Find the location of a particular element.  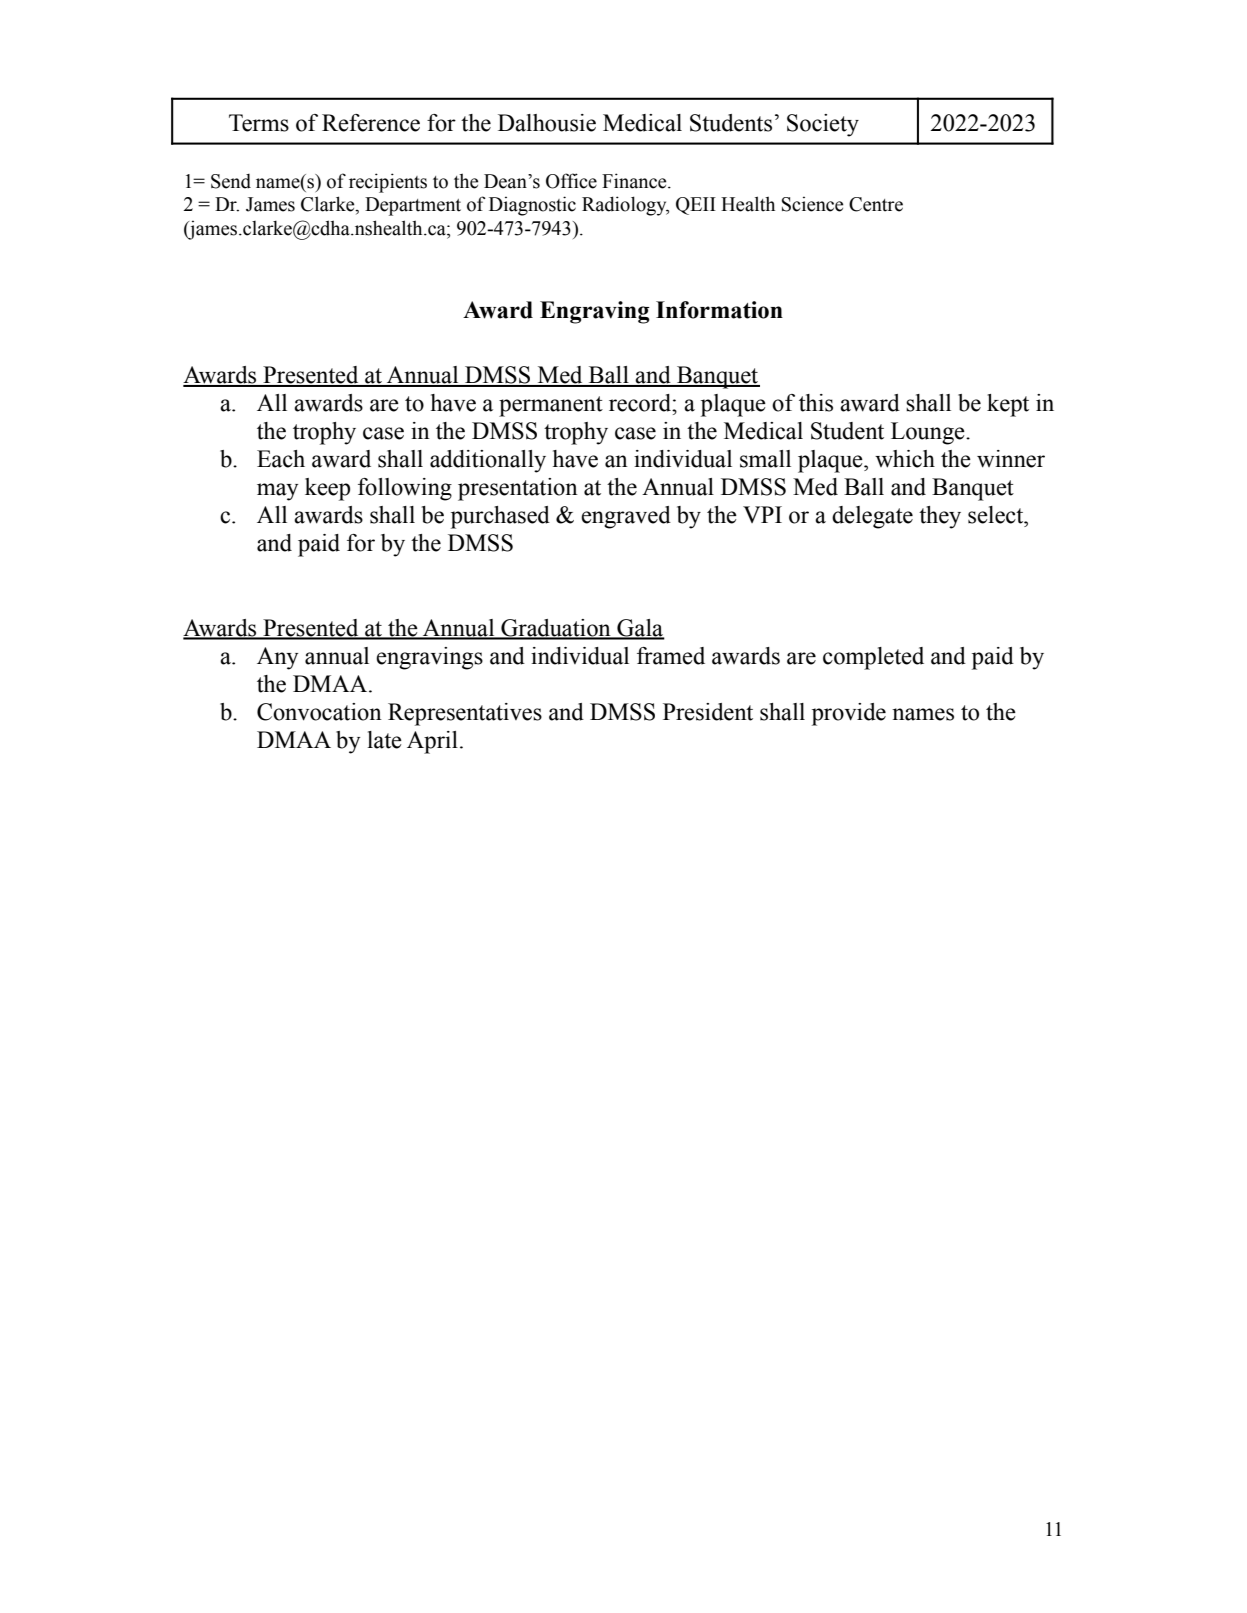

Reference is located at coordinates (371, 123).
